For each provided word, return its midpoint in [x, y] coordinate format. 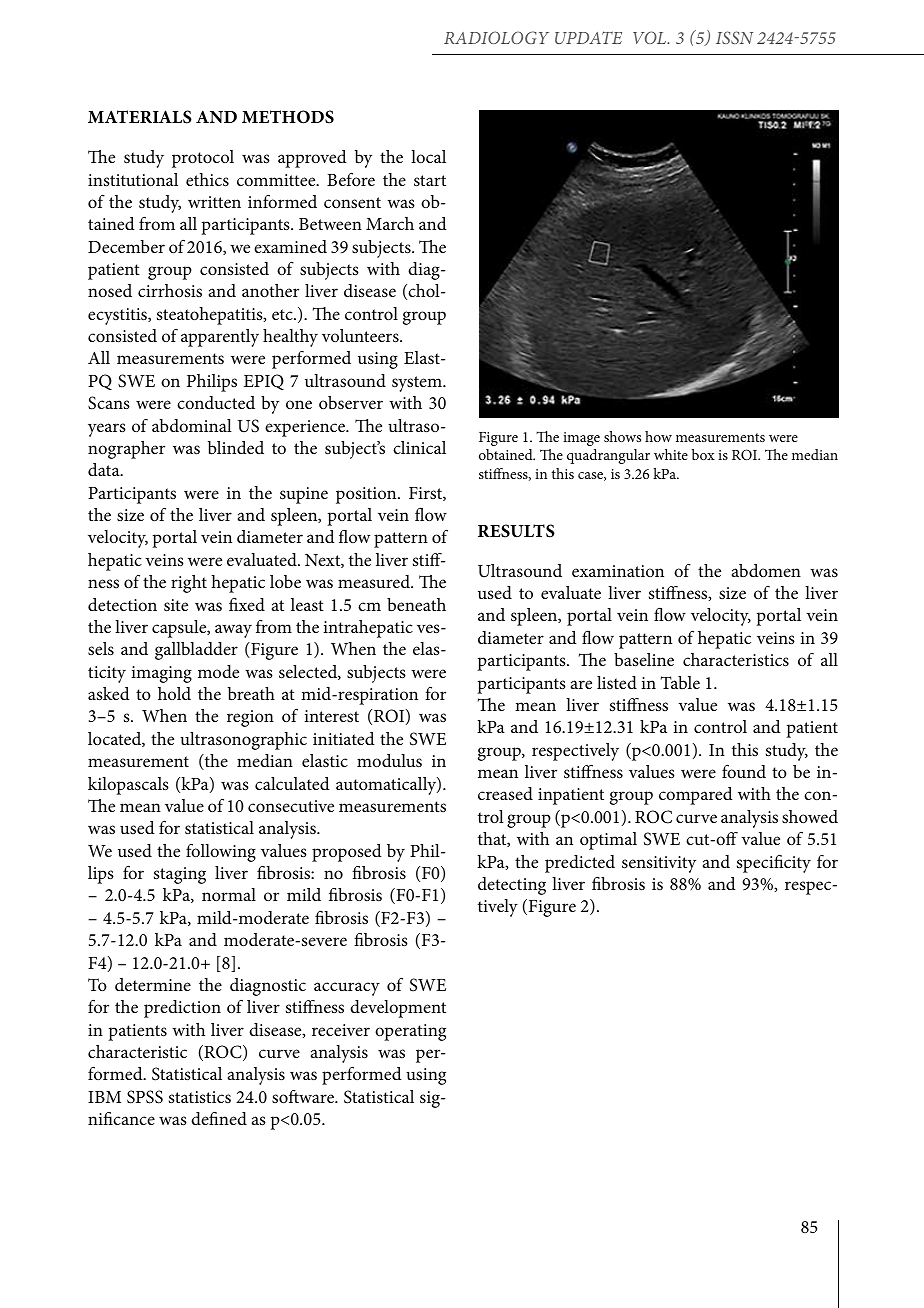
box [703, 454]
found [744, 771]
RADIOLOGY [496, 37]
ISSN [735, 37]
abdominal [192, 426]
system [418, 384]
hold [174, 693]
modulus [389, 760]
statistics [200, 1097]
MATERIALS [140, 117]
